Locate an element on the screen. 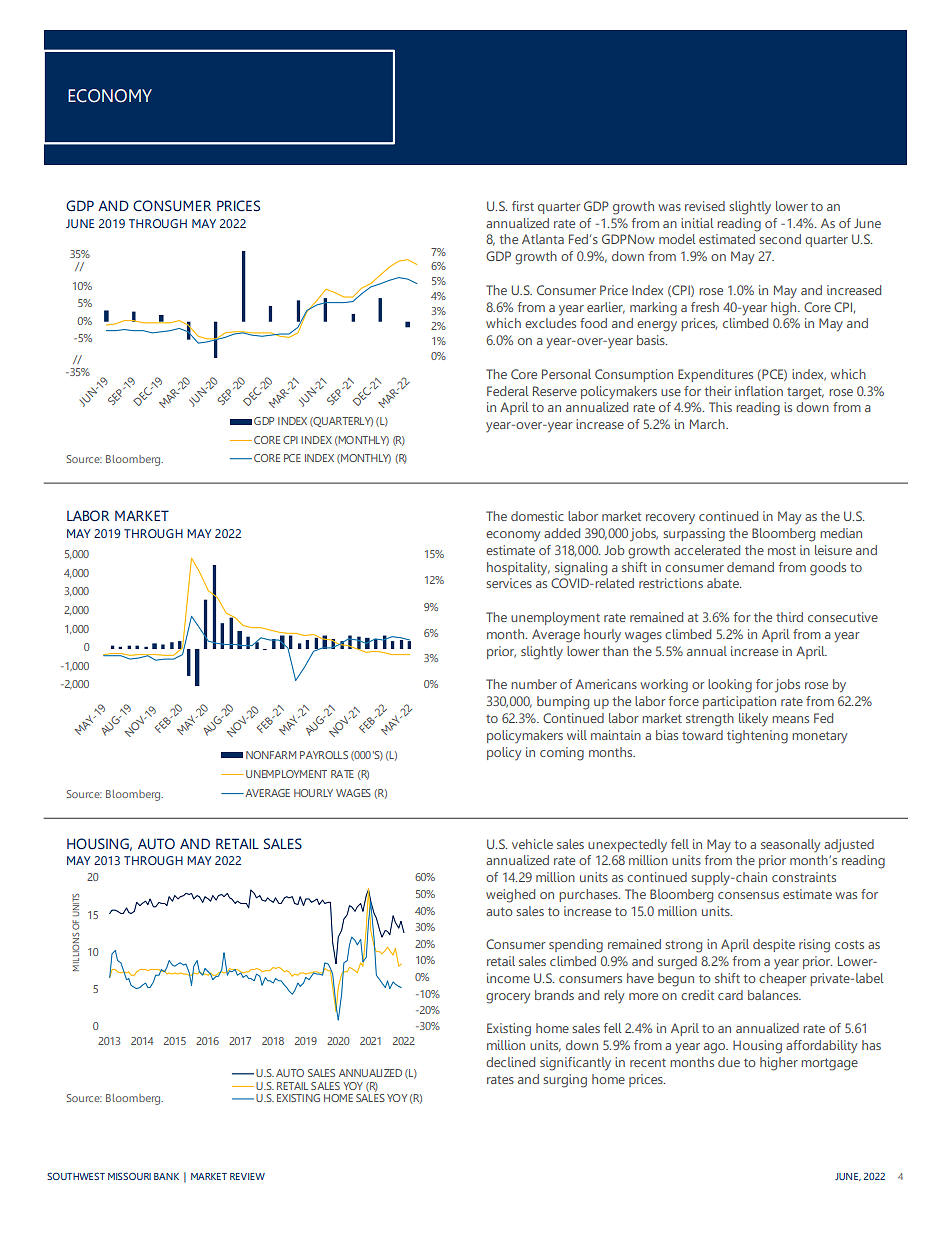  vehicle is located at coordinates (532, 844).
